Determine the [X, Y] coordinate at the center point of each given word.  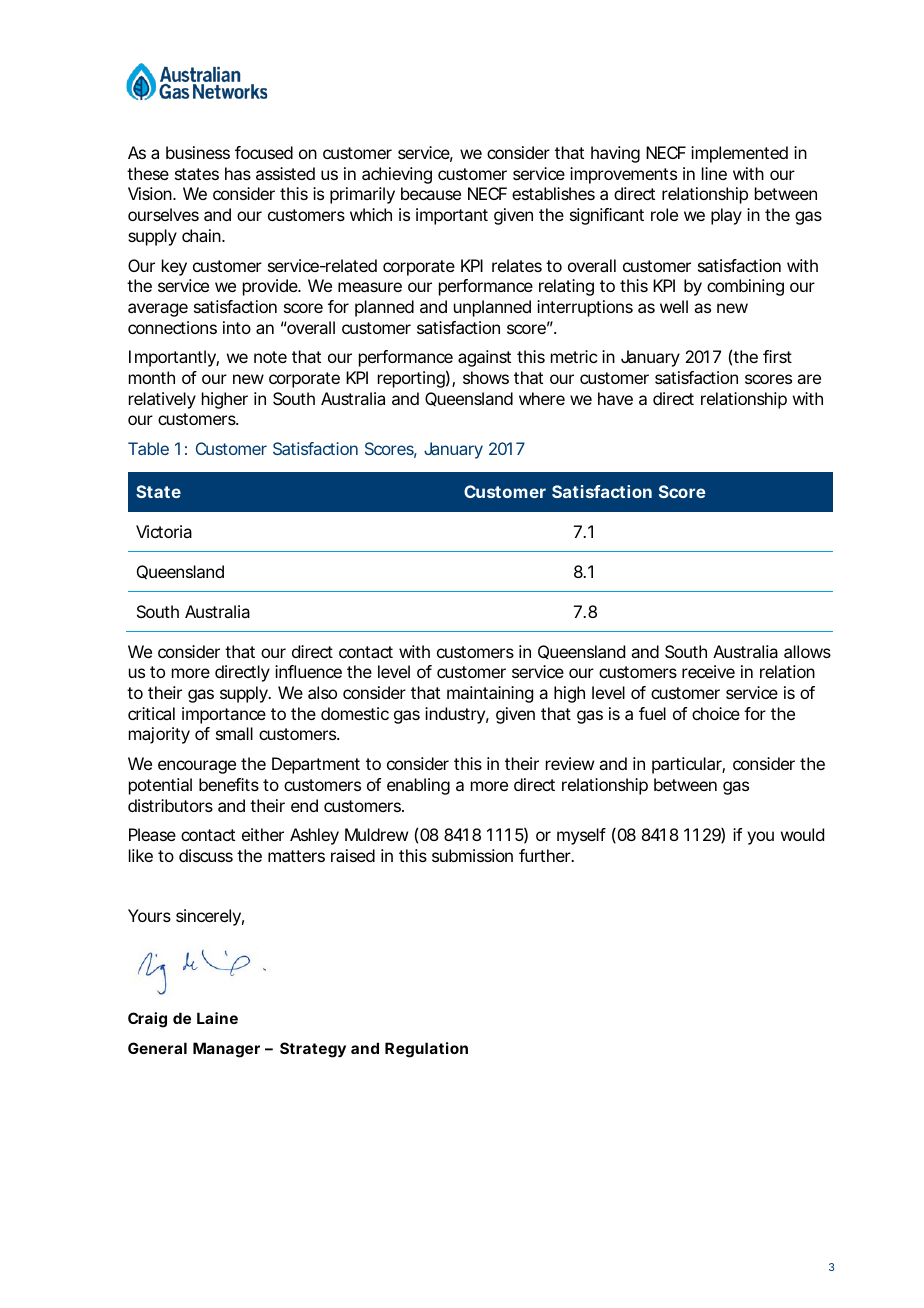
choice [716, 713]
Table [148, 448]
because [431, 193]
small [234, 733]
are [809, 379]
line [714, 173]
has [238, 173]
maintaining [490, 694]
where [542, 398]
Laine [217, 1018]
